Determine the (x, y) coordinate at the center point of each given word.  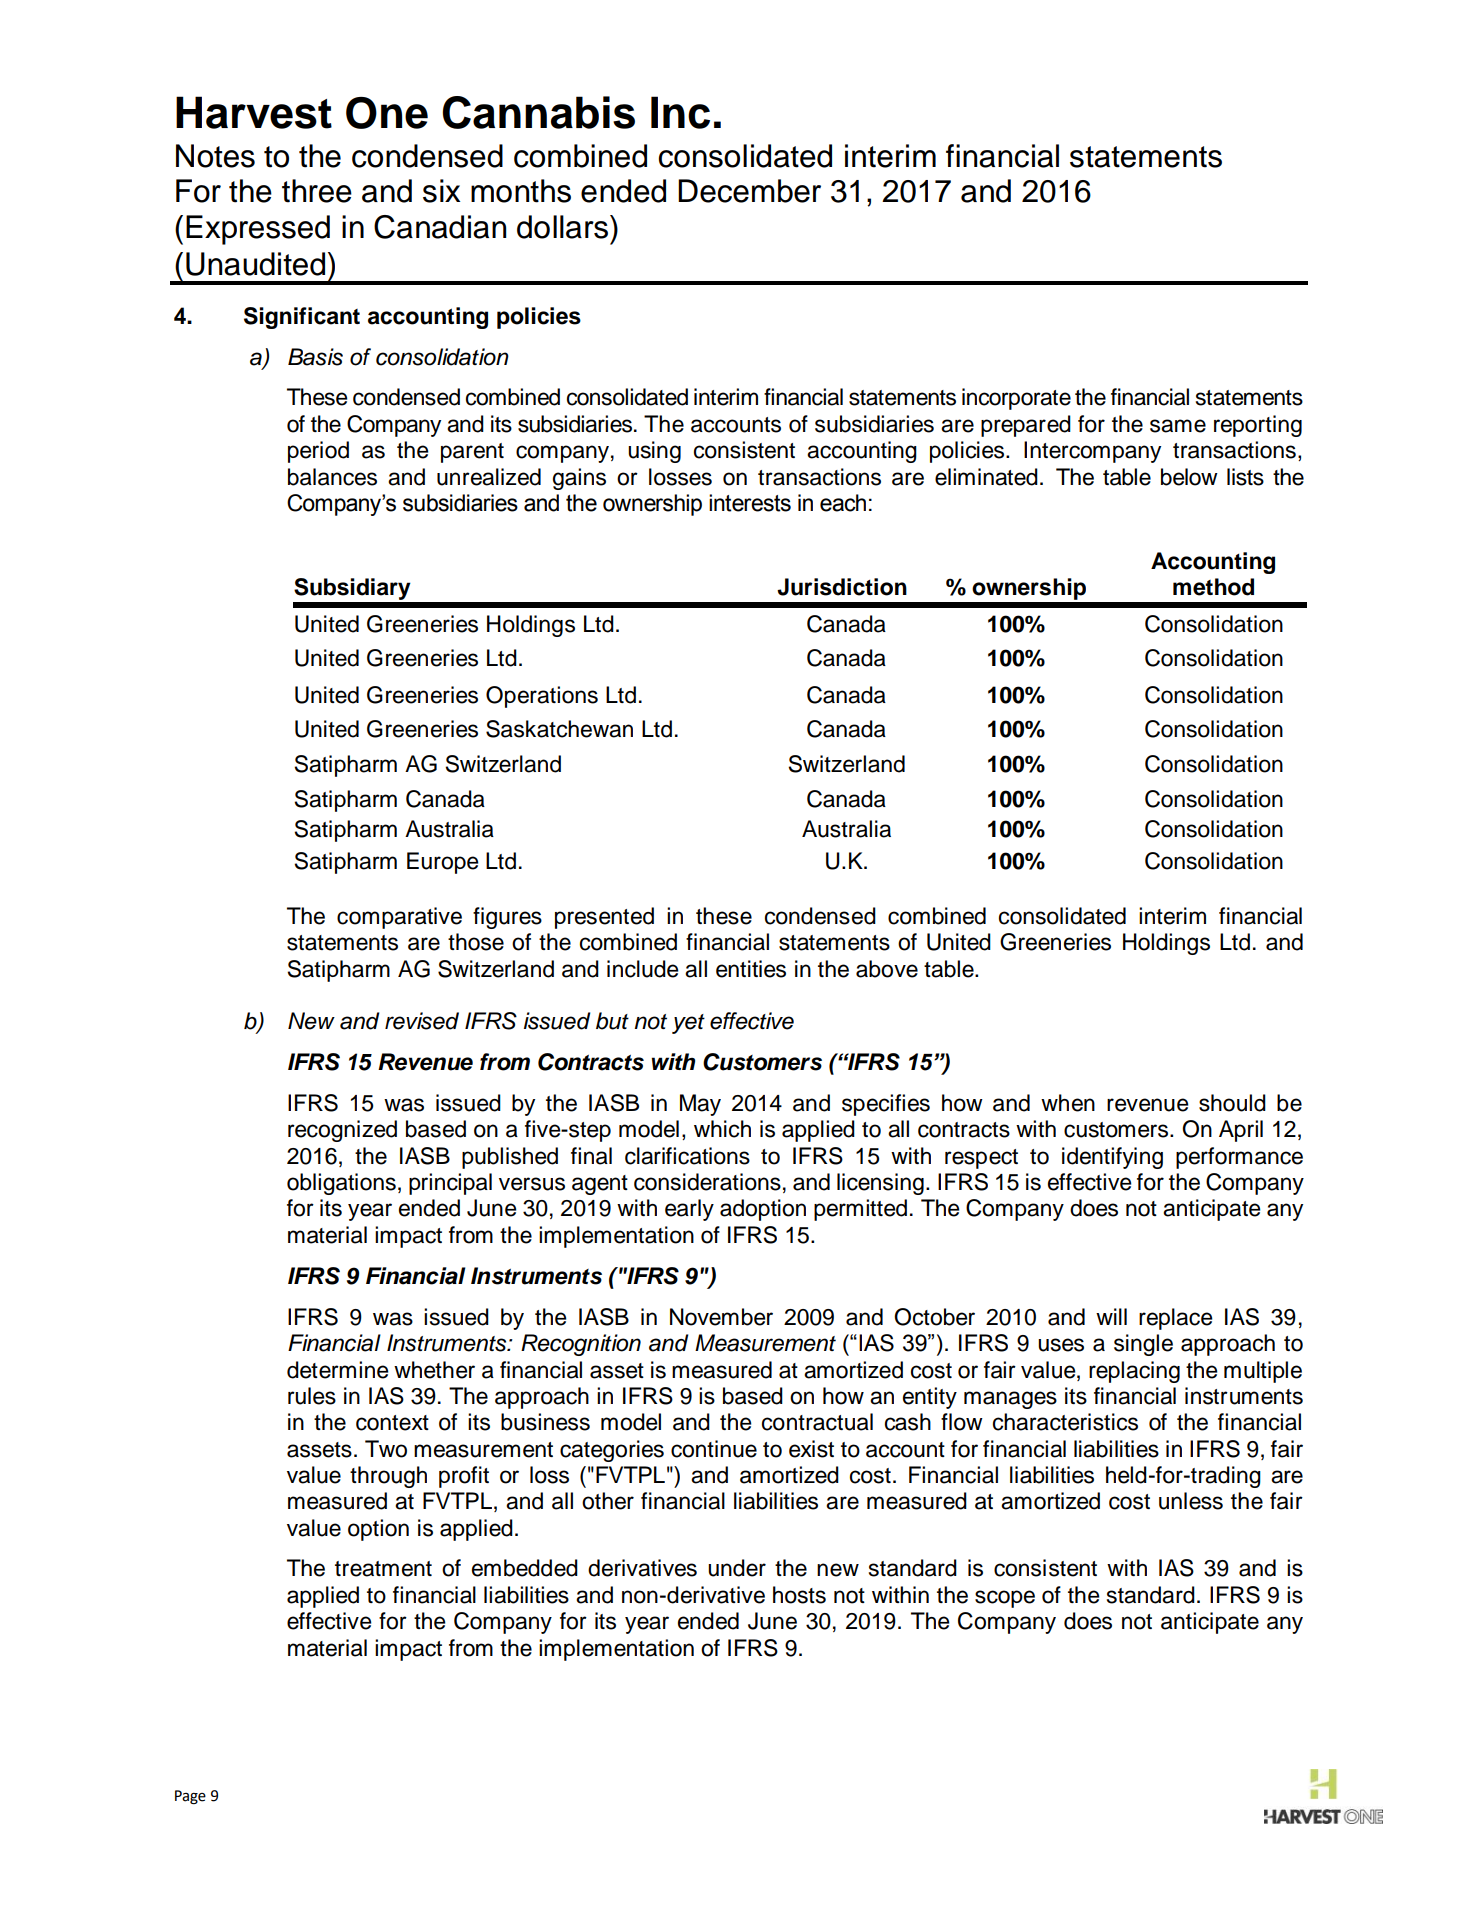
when (1068, 1103)
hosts (799, 1595)
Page (190, 1797)
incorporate (1016, 399)
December (749, 191)
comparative (399, 918)
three (317, 191)
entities (751, 969)
